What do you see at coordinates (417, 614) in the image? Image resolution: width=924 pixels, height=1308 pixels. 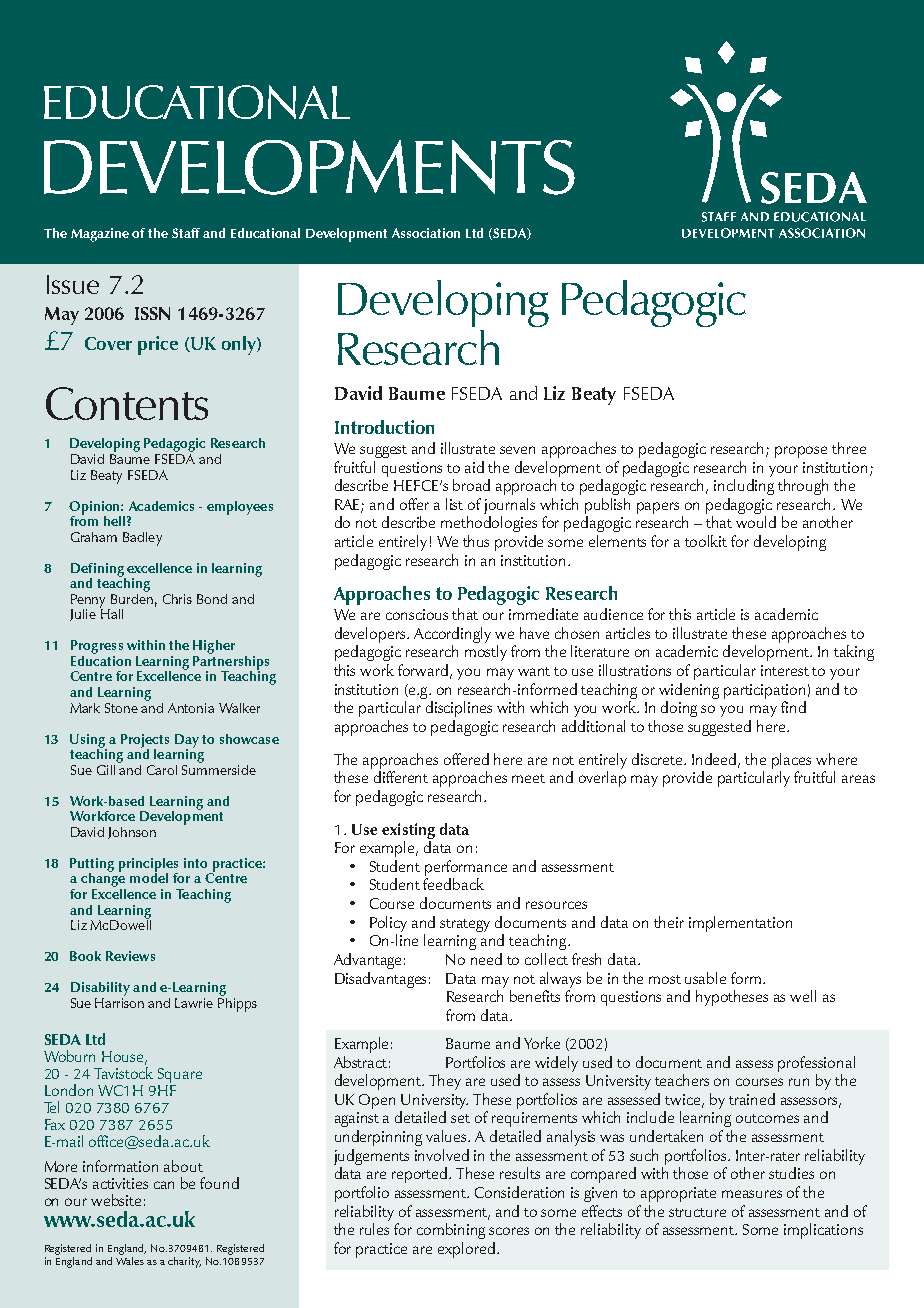 I see `conscious` at bounding box center [417, 614].
